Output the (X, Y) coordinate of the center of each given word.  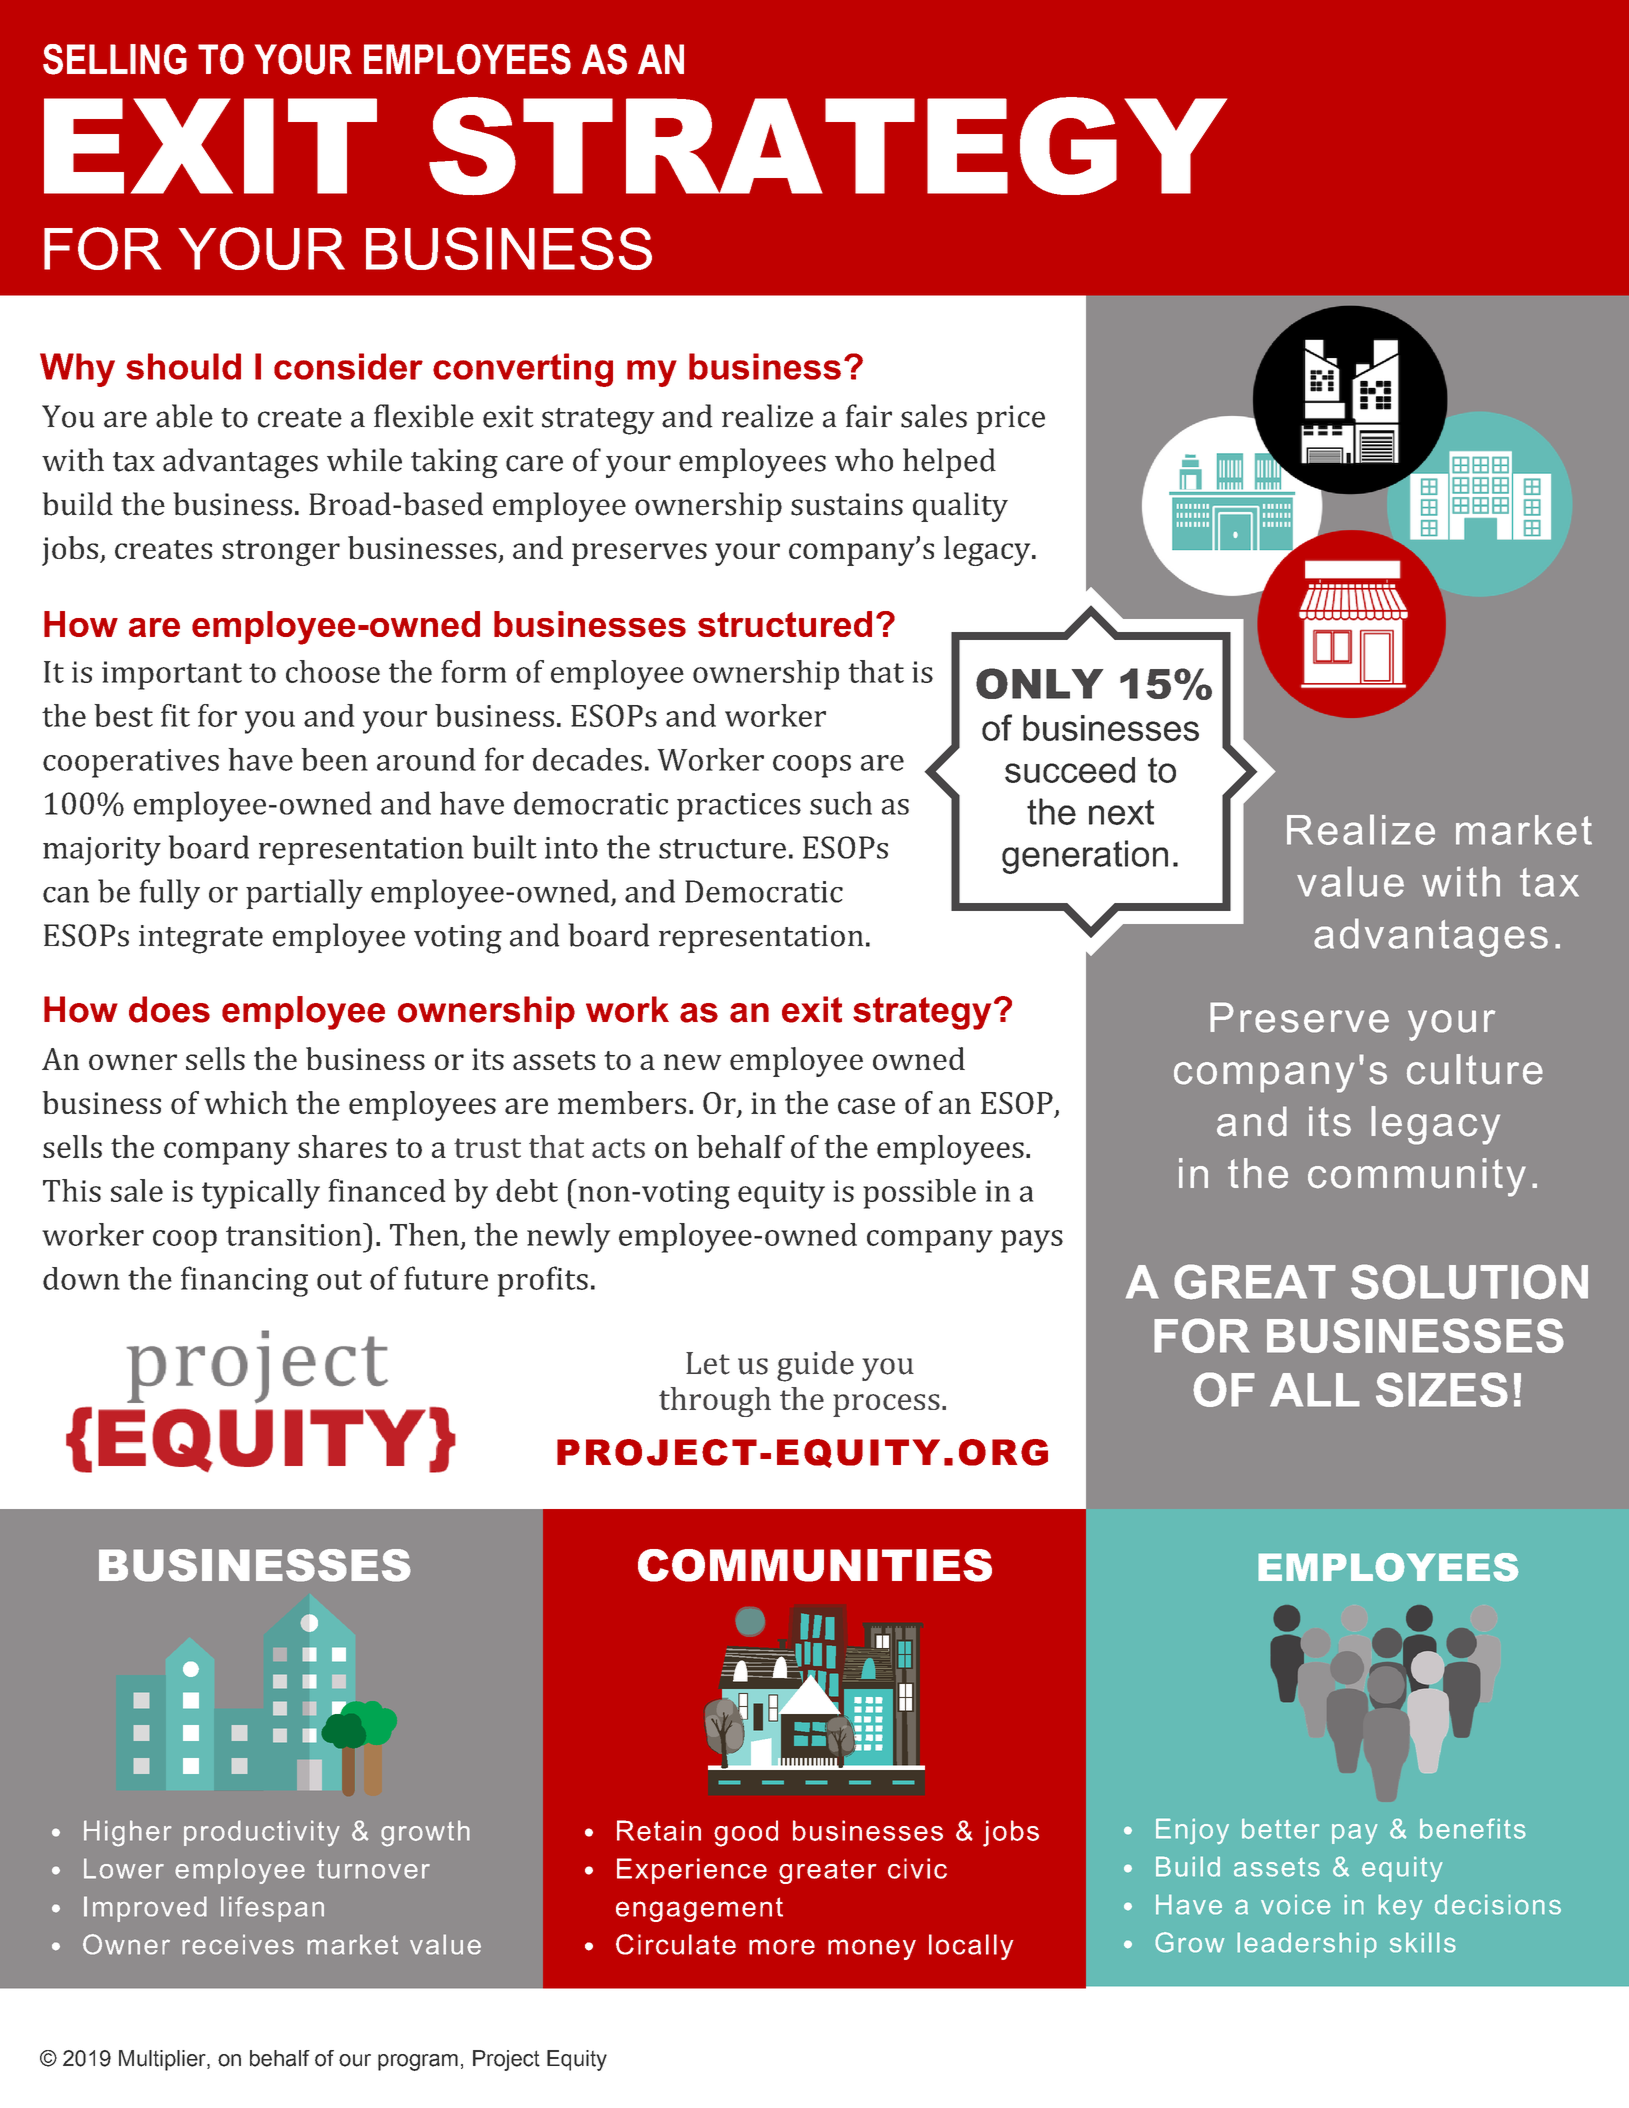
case (866, 1106)
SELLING (115, 59)
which (246, 1102)
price (1010, 419)
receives (238, 1944)
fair (869, 416)
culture (1475, 1069)
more (782, 1947)
